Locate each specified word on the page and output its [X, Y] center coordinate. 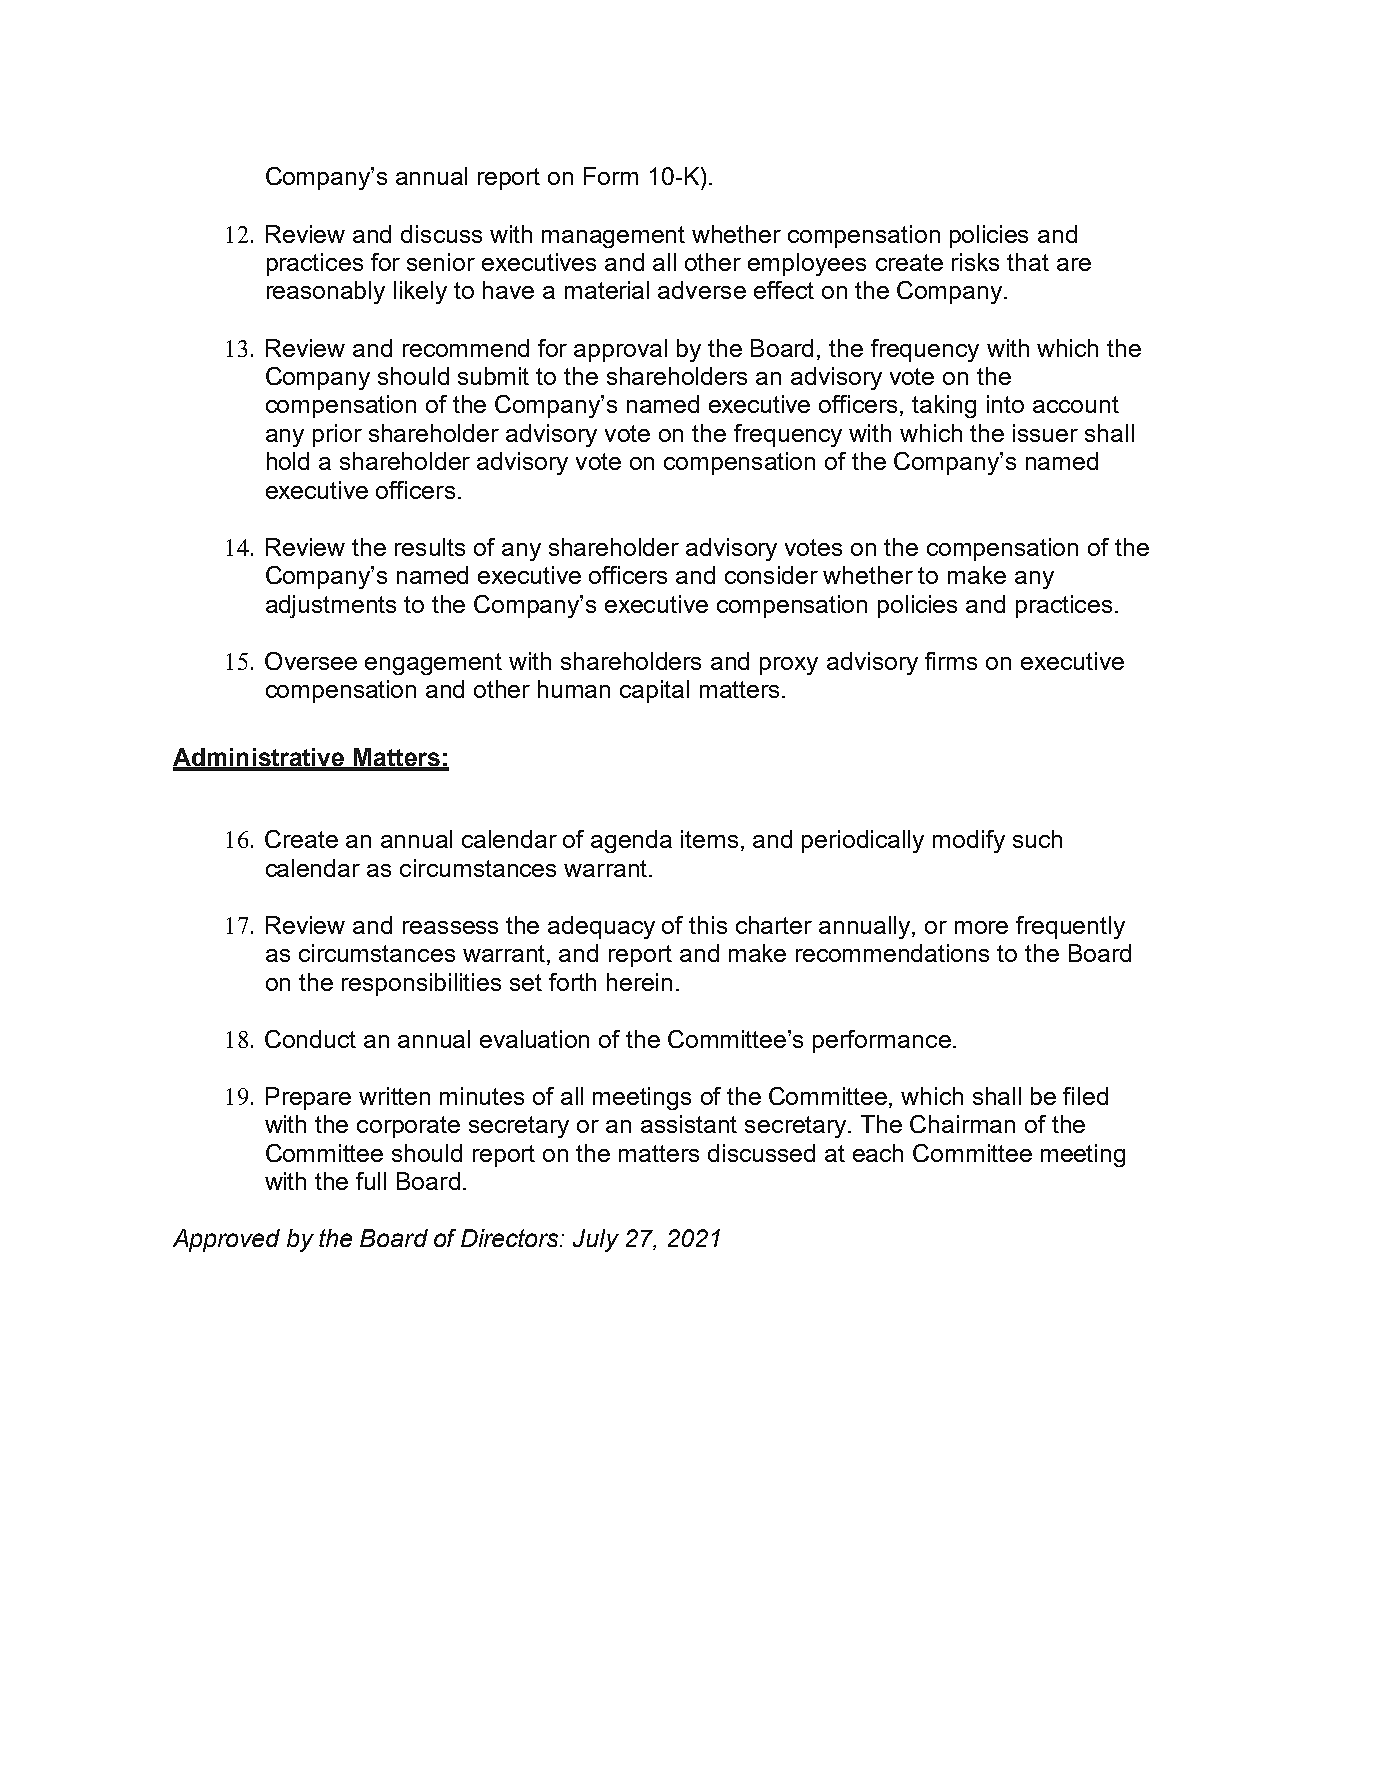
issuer [1045, 433]
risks [975, 262]
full [371, 1181]
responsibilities [421, 984]
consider [771, 575]
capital [654, 691]
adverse [702, 290]
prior [337, 435]
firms [951, 661]
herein [639, 982]
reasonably [326, 292]
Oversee [311, 661]
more [981, 927]
